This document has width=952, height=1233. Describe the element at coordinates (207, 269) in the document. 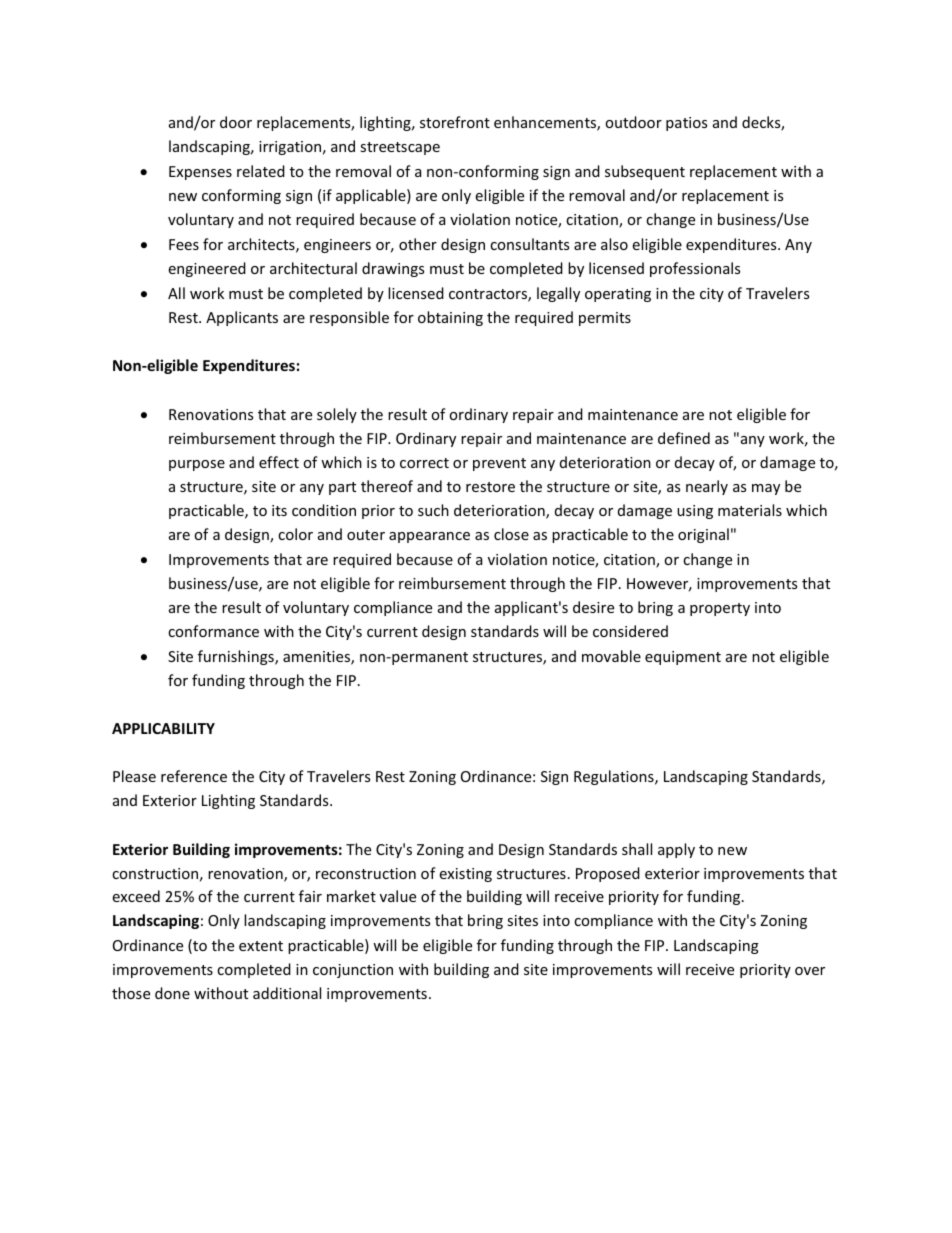

I see `engineered` at that location.
